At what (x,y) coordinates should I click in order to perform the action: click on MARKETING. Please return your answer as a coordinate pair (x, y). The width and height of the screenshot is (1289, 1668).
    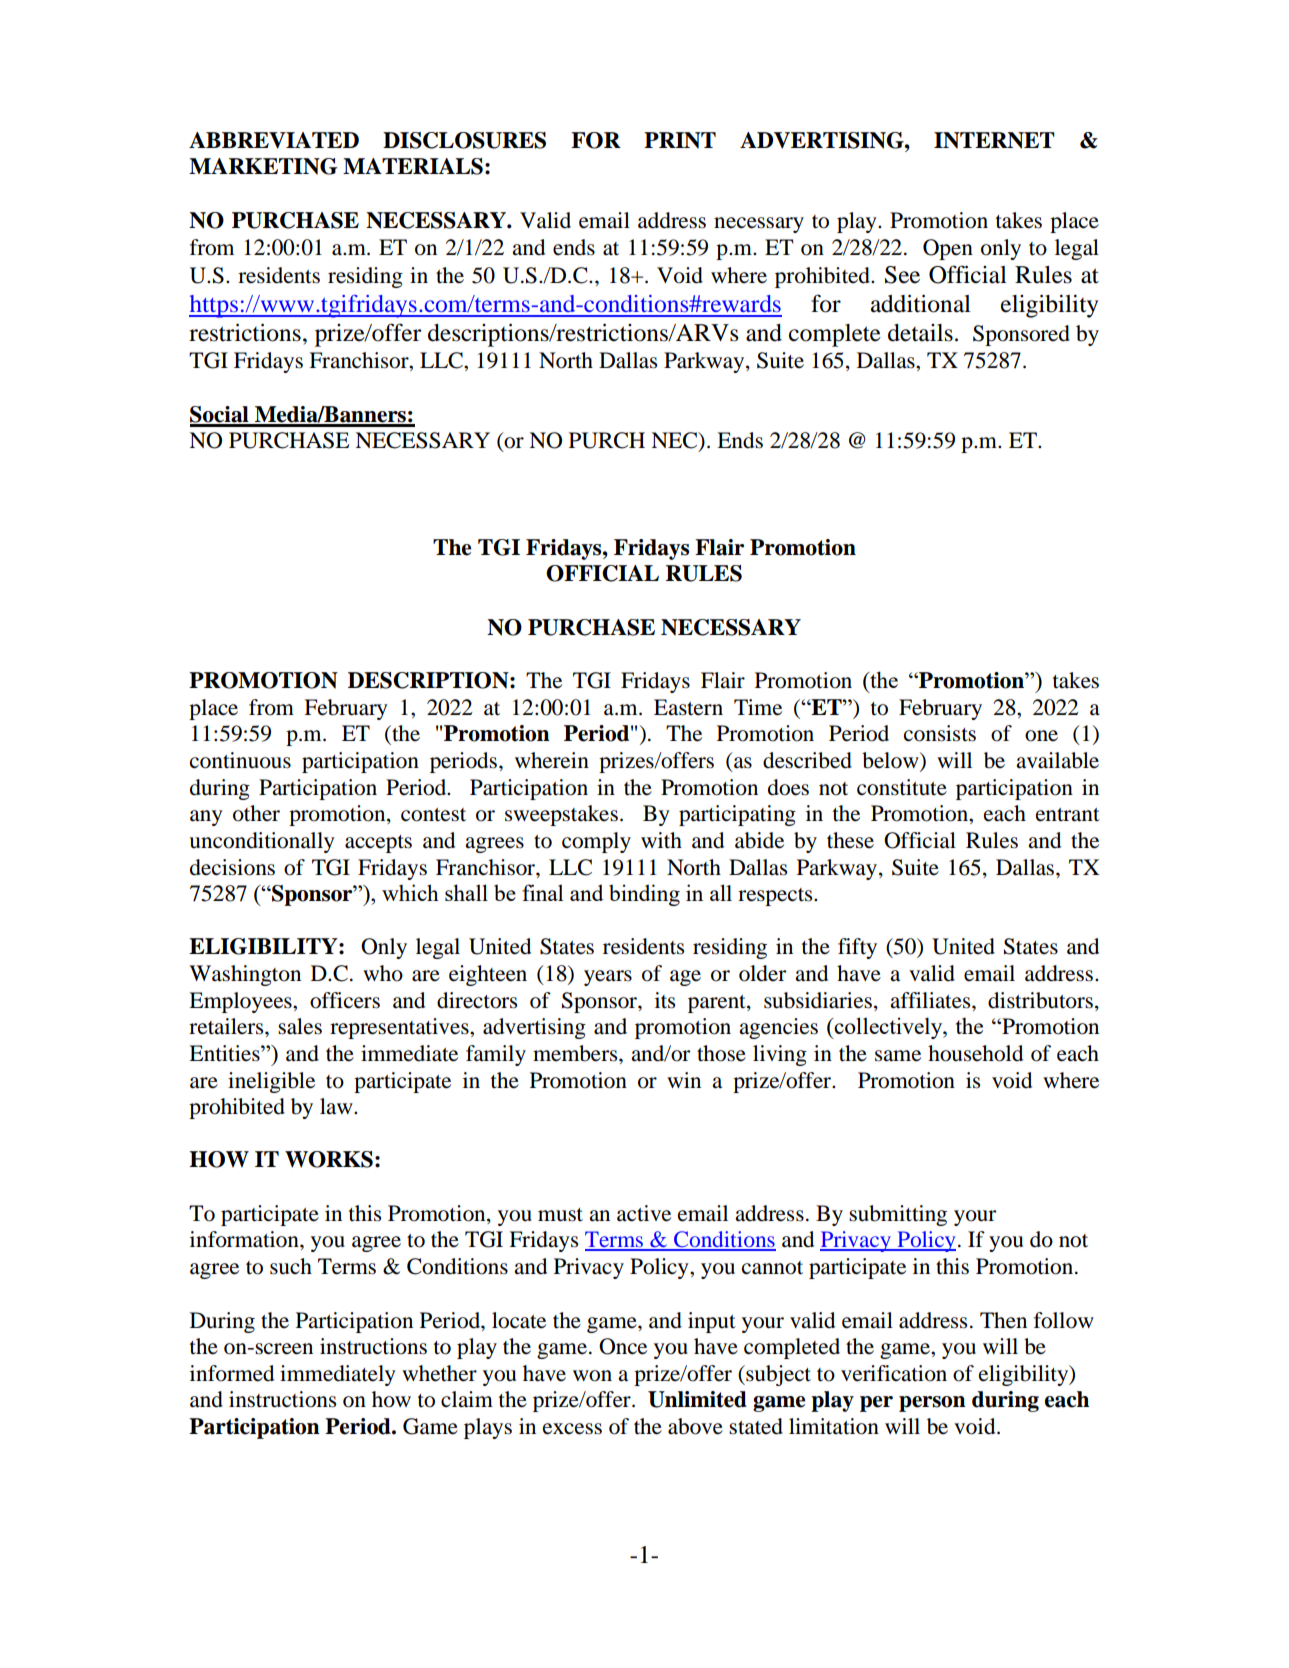
    Looking at the image, I should click on (263, 166).
